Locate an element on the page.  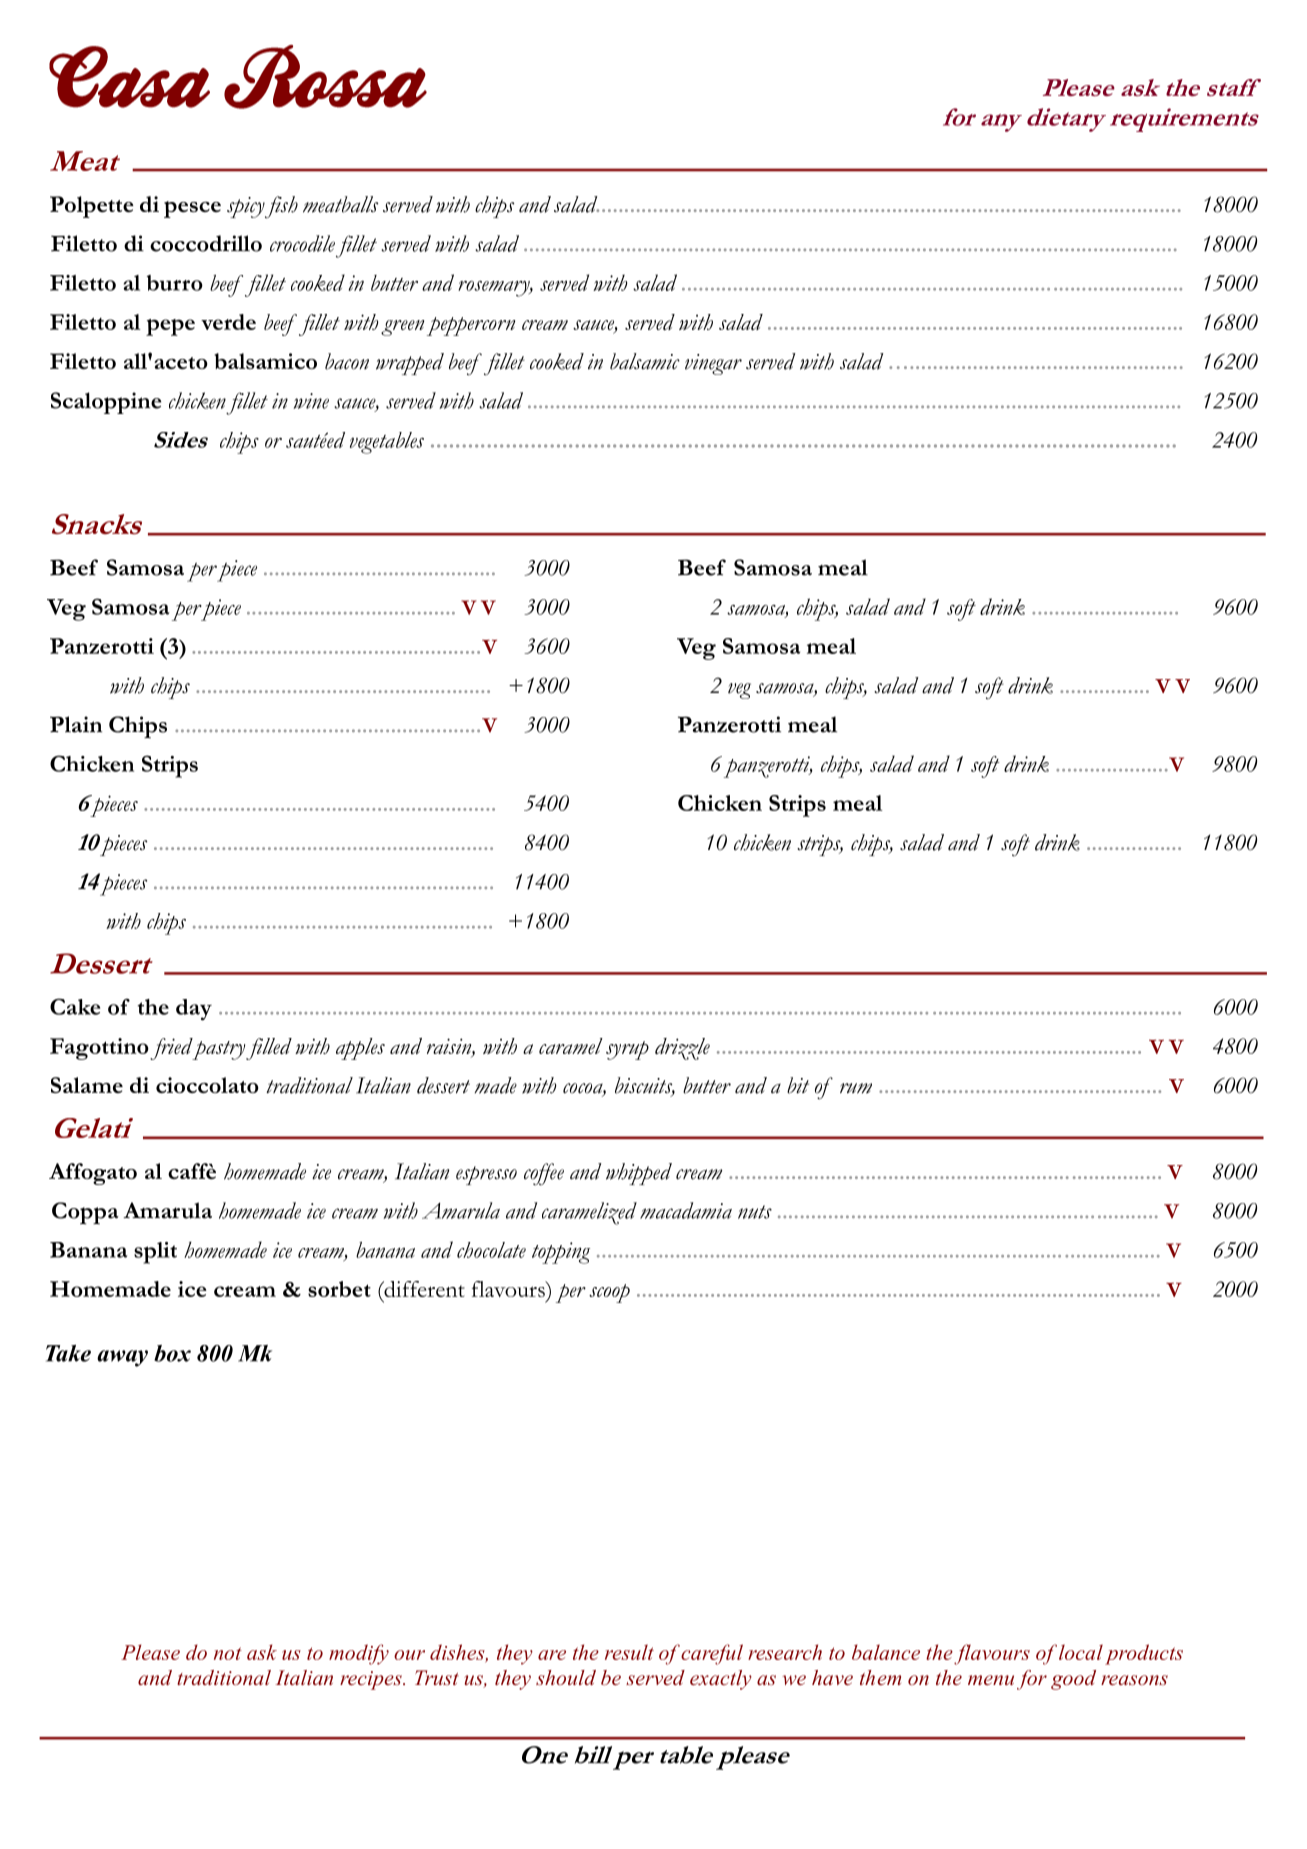
burro is located at coordinates (175, 283).
